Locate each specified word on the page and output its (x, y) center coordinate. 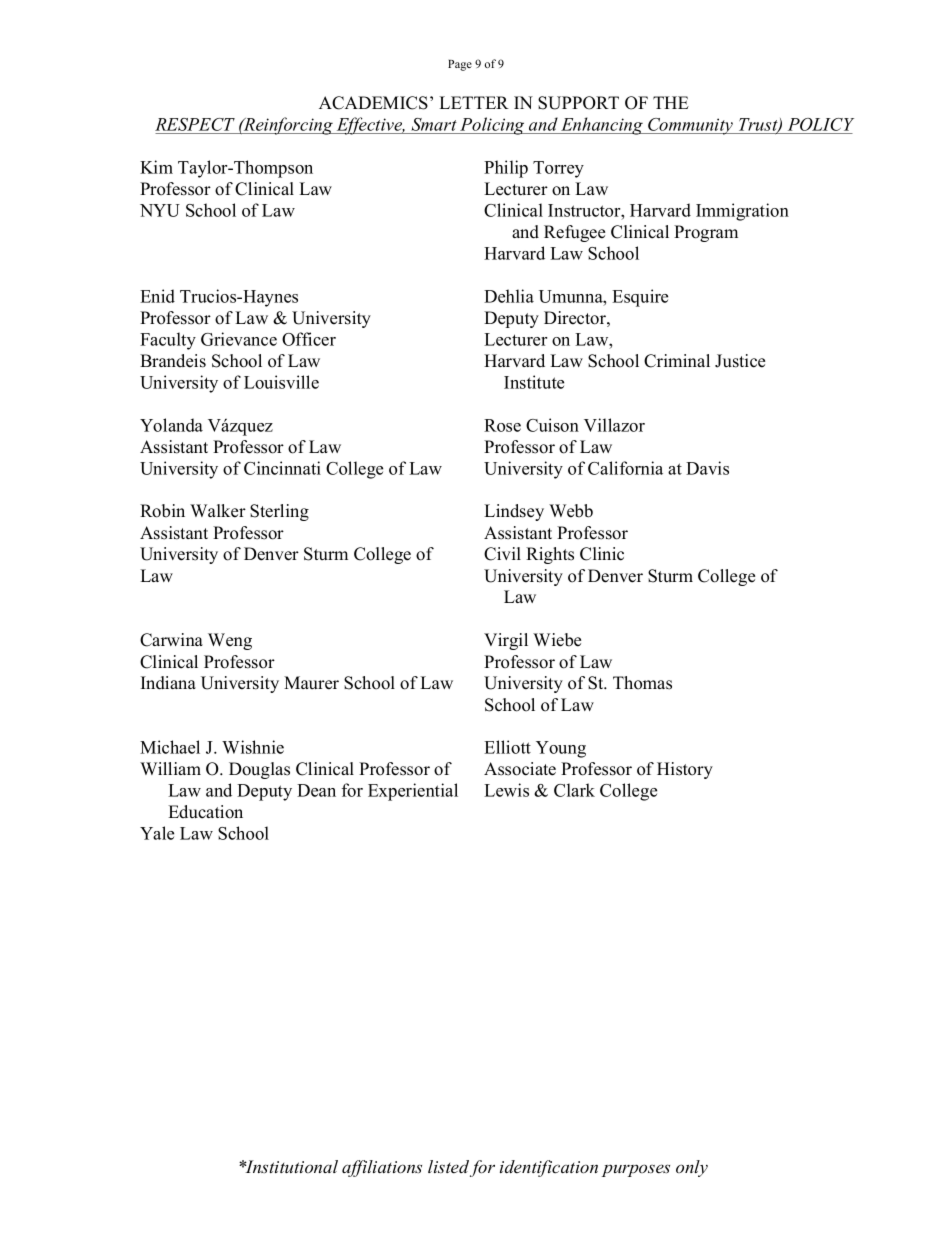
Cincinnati (282, 468)
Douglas (259, 770)
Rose (502, 425)
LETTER (474, 102)
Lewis (506, 790)
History (685, 770)
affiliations (382, 1168)
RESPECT (196, 126)
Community (690, 126)
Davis (707, 468)
